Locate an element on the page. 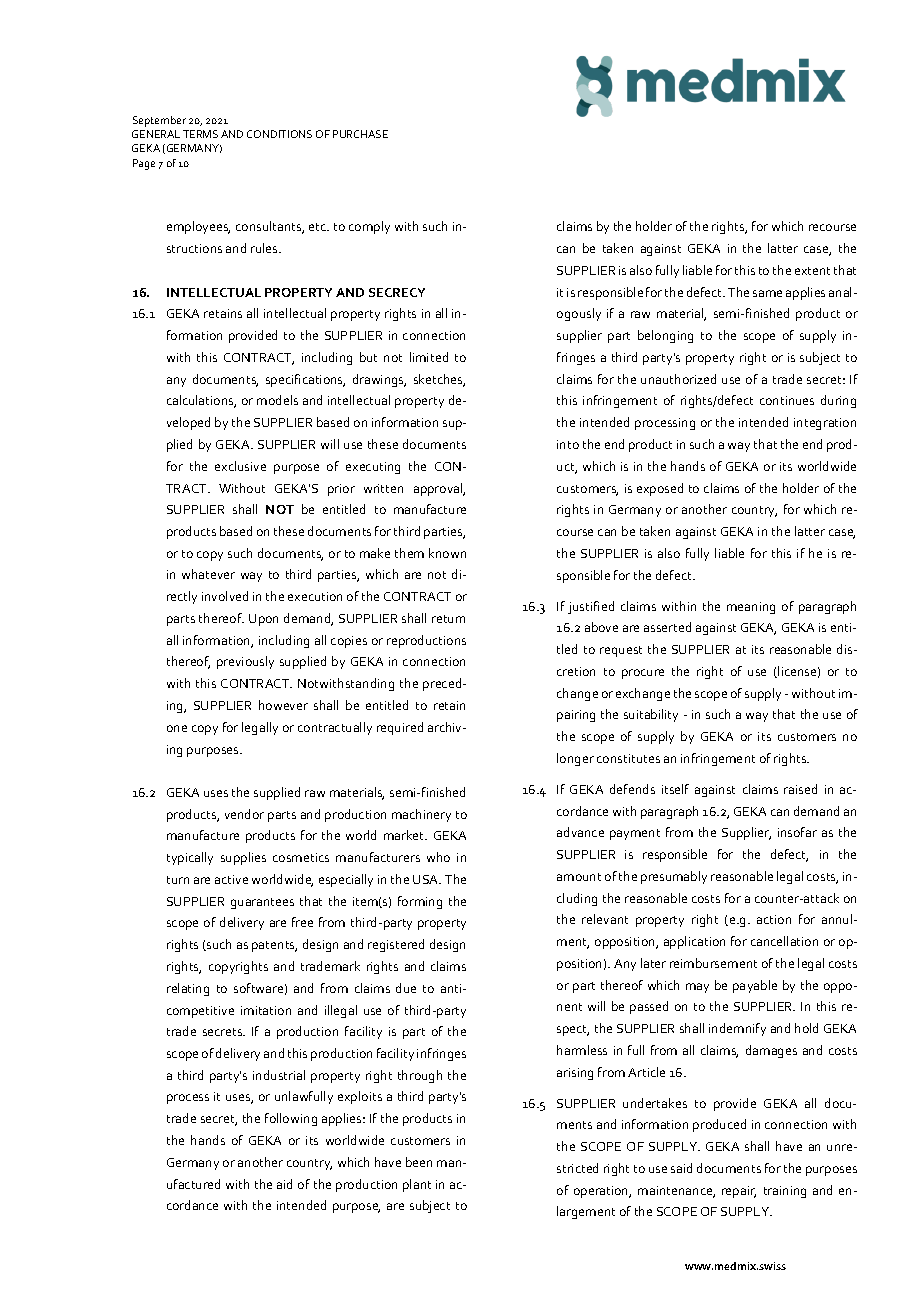  extent is located at coordinates (812, 271).
